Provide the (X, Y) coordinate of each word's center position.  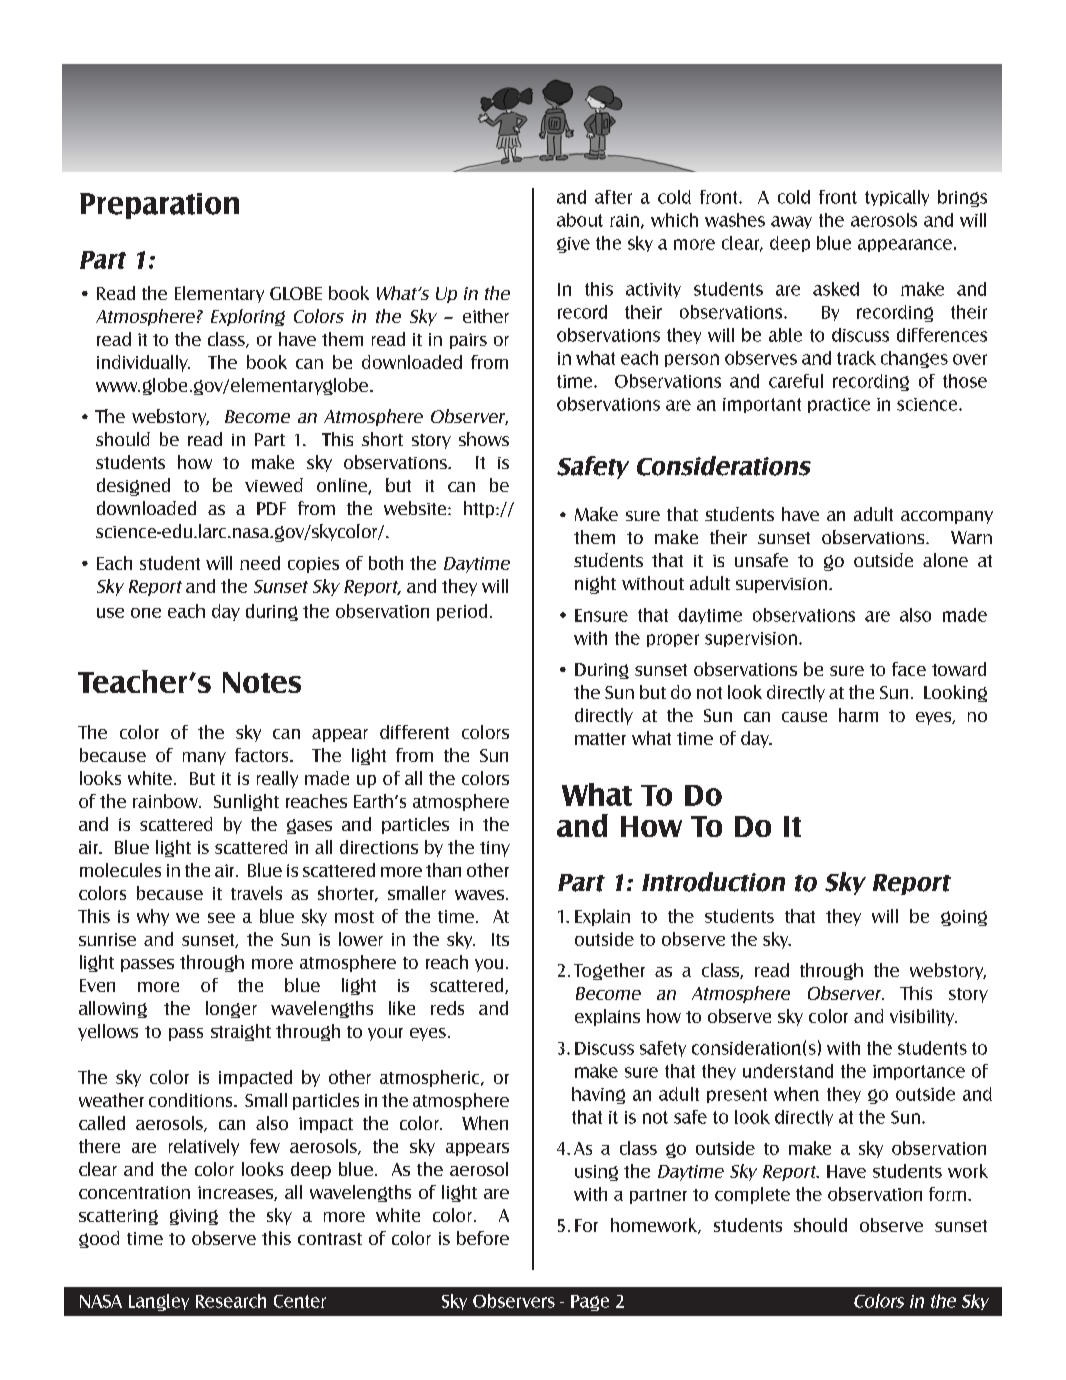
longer (231, 1009)
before (483, 1238)
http (480, 509)
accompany (947, 517)
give (573, 245)
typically (897, 198)
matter (600, 739)
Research (231, 1301)
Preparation (159, 206)
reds (447, 1008)
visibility (923, 1017)
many (204, 758)
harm (858, 715)
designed (133, 487)
